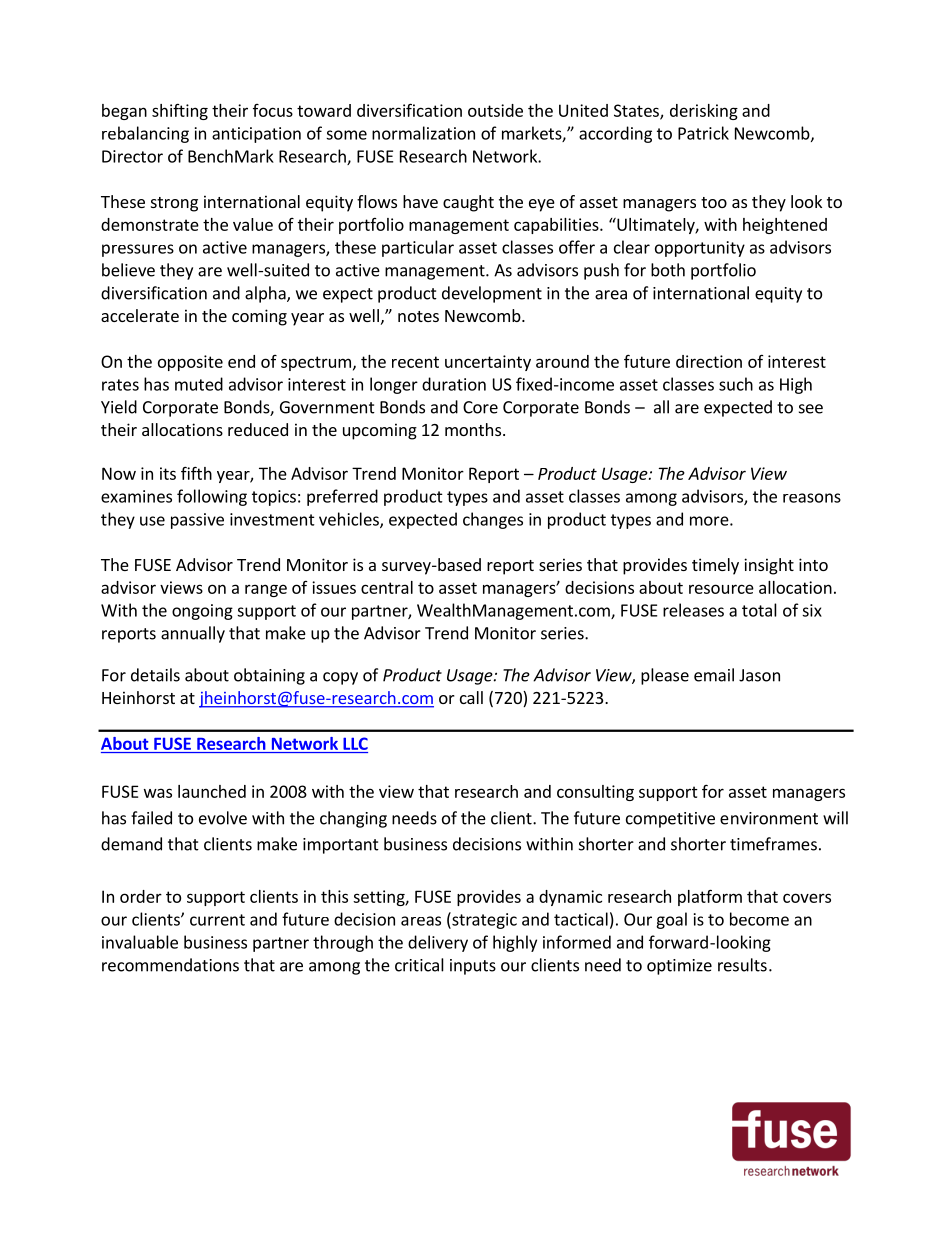 This page has height=1233, width=952. Describe the element at coordinates (495, 110) in the page. I see `outside` at that location.
